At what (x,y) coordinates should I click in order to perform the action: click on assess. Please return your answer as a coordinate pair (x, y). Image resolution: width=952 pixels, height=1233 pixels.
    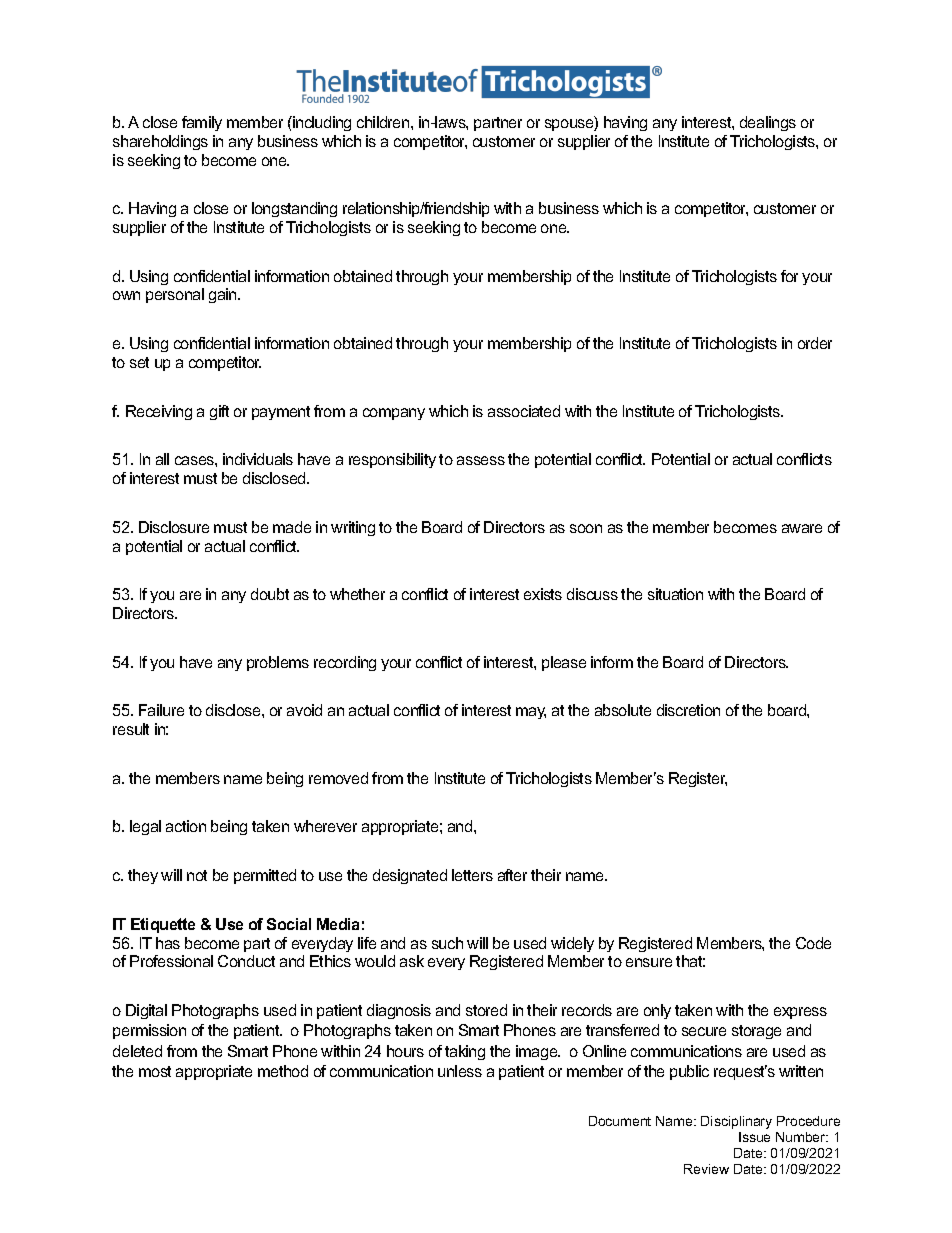
    Looking at the image, I should click on (481, 460).
